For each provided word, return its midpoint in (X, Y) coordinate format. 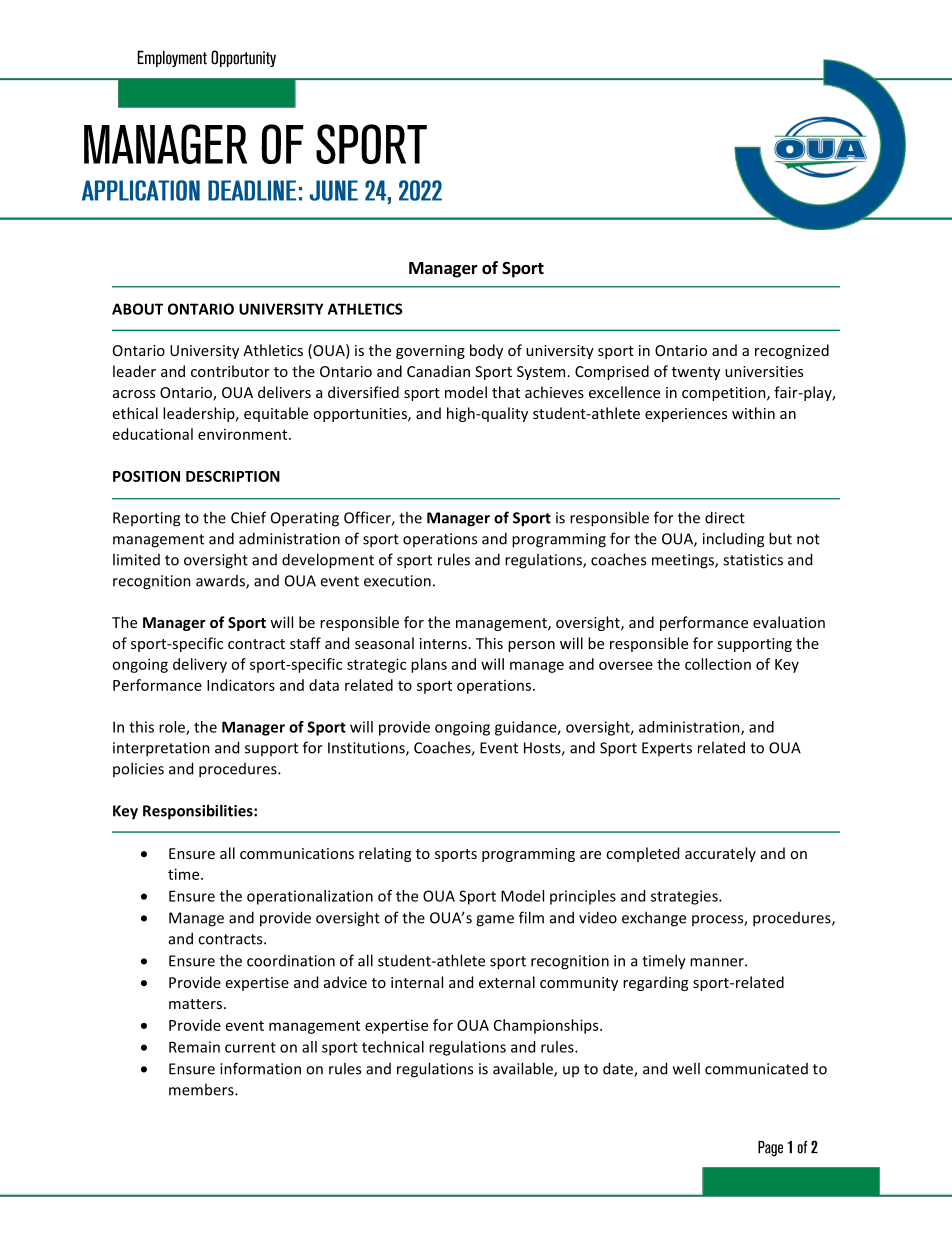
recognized (792, 351)
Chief (248, 517)
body (486, 351)
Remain (194, 1047)
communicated (756, 1069)
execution (397, 581)
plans (429, 665)
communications (297, 853)
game (495, 921)
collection (718, 664)
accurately (720, 854)
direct (725, 517)
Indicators (241, 685)
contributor (230, 371)
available (524, 1069)
